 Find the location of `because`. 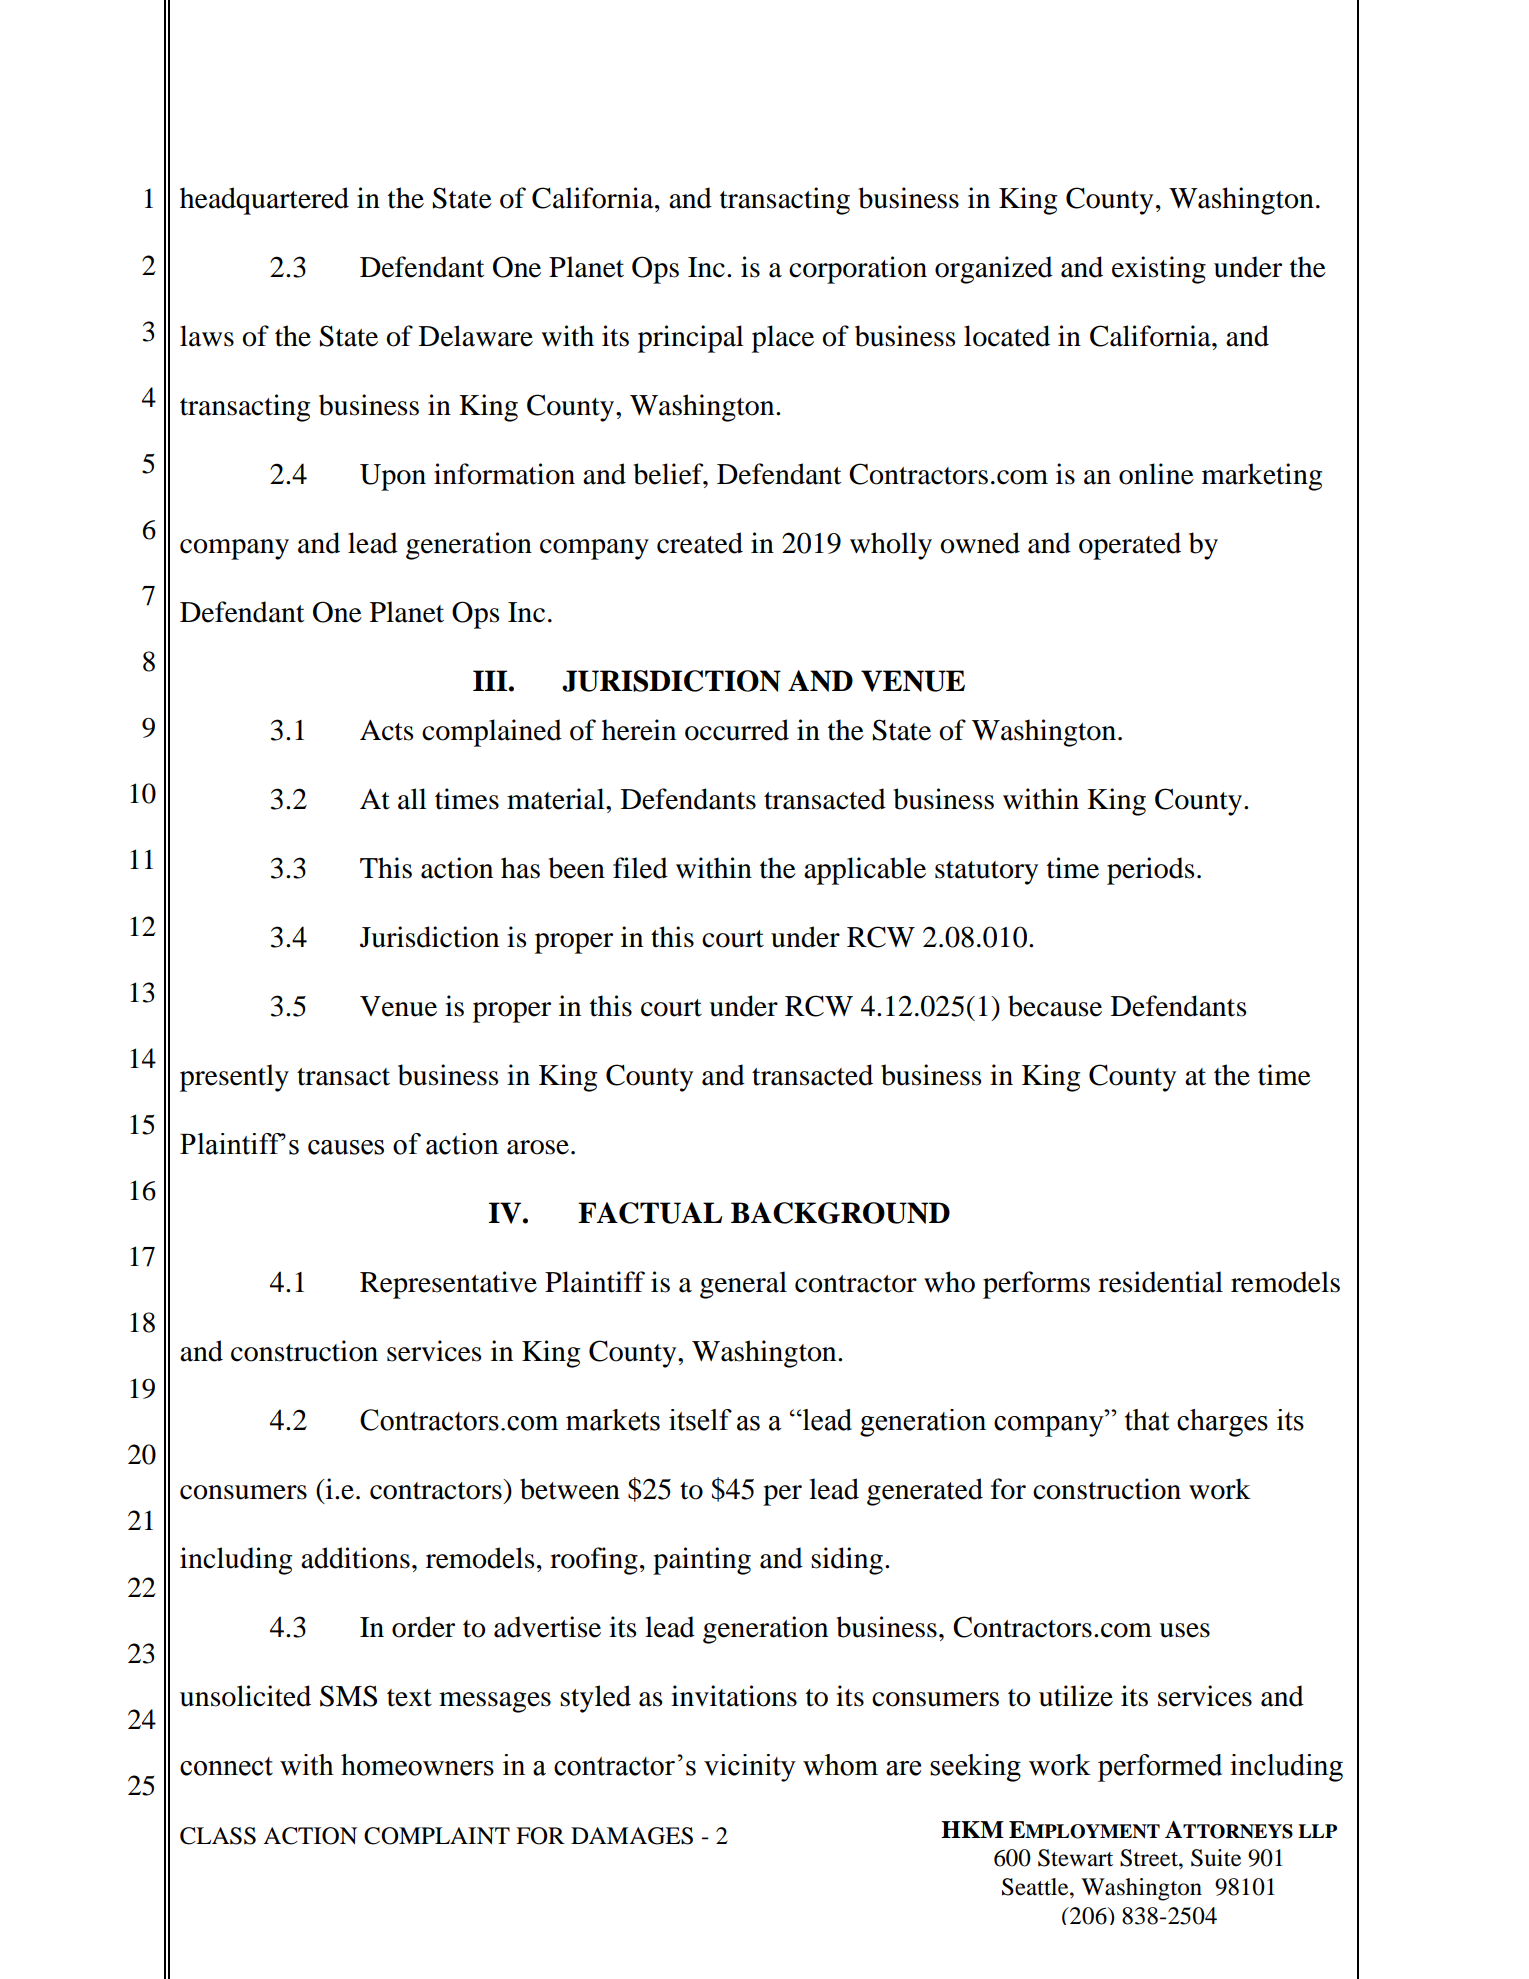

because is located at coordinates (1055, 1006).
